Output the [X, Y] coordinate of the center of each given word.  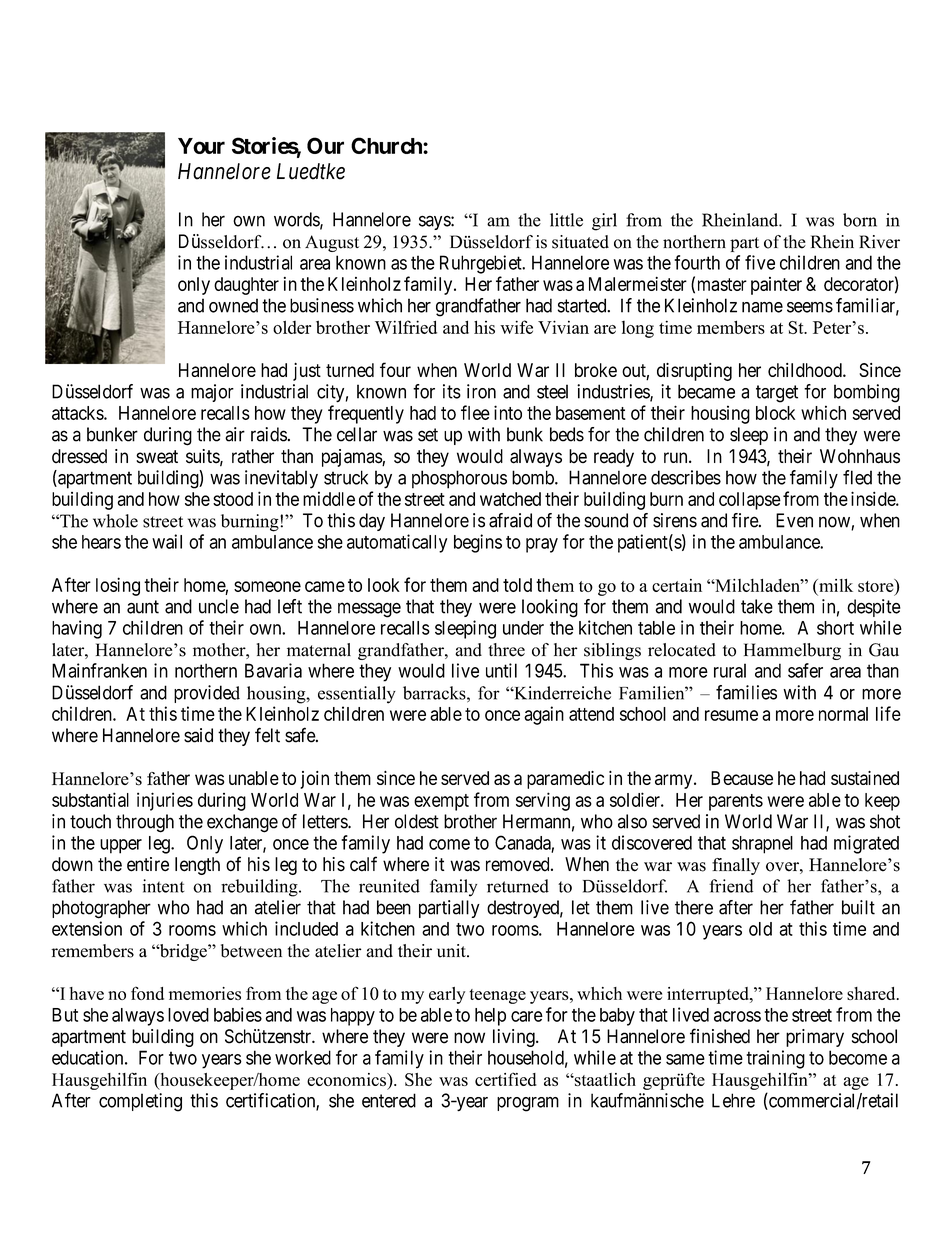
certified [506, 1079]
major [212, 393]
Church [387, 145]
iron [481, 391]
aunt [143, 607]
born [860, 220]
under [523, 628]
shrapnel [762, 845]
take [757, 606]
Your [201, 146]
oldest [417, 821]
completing [140, 1102]
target [777, 394]
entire [148, 864]
